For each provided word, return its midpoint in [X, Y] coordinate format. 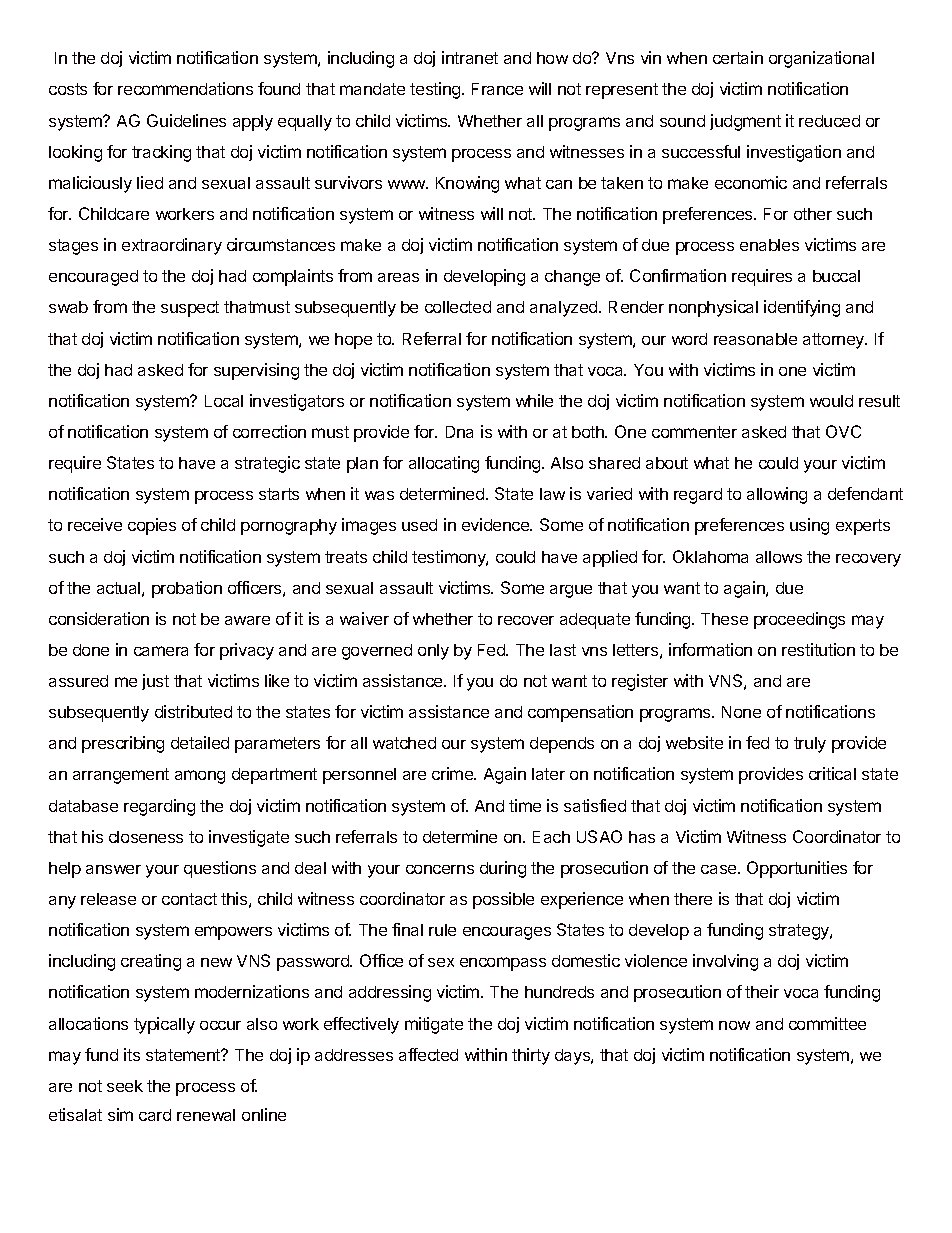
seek [125, 1086]
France [497, 89]
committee [827, 1023]
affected [428, 1054]
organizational [821, 59]
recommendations [185, 88]
